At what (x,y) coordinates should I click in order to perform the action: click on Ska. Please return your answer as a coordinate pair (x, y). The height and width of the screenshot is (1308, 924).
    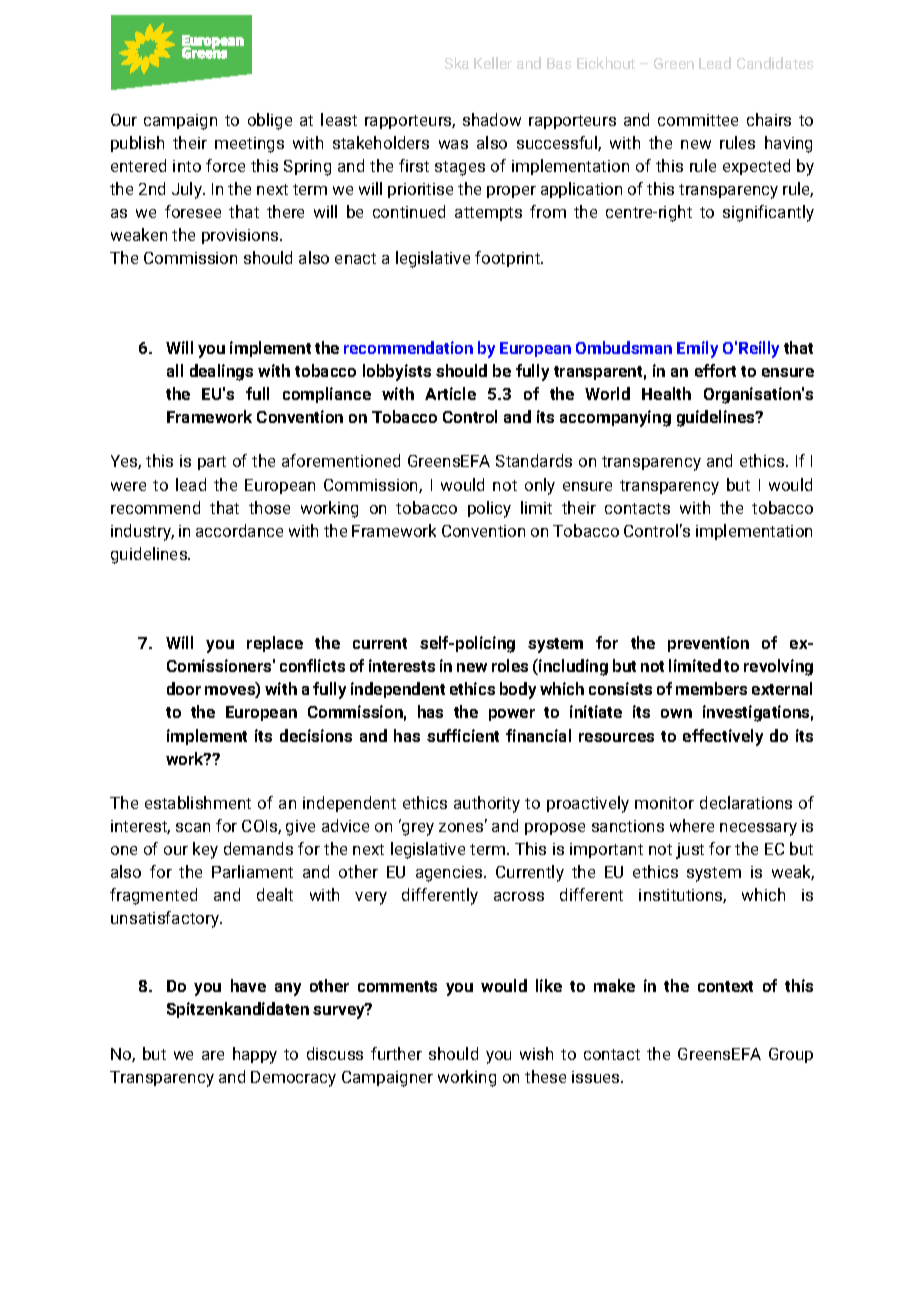
    Looking at the image, I should click on (457, 63).
